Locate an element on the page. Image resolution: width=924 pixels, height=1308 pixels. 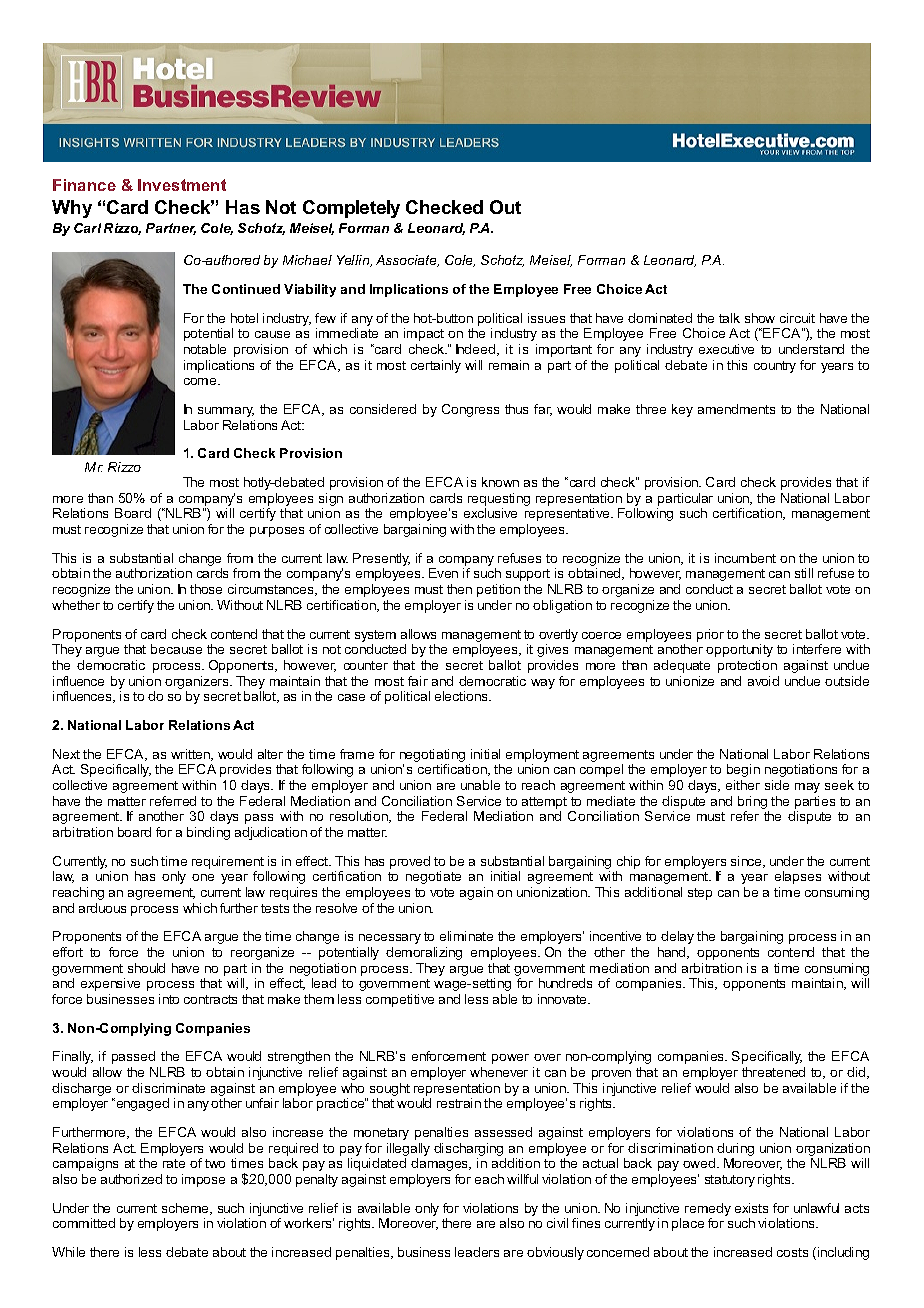
elapses is located at coordinates (798, 877).
